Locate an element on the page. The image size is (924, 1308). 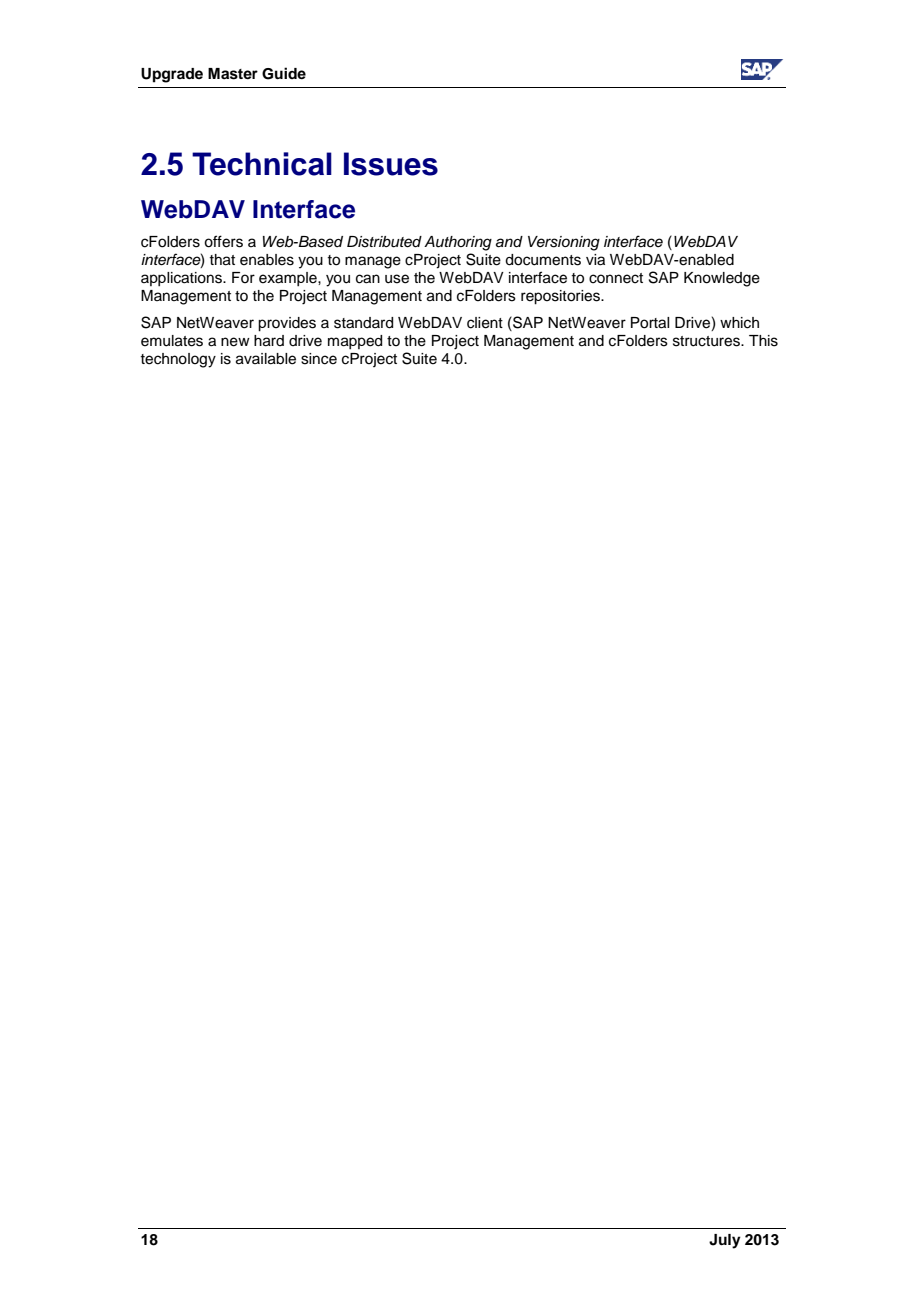
available is located at coordinates (266, 359).
